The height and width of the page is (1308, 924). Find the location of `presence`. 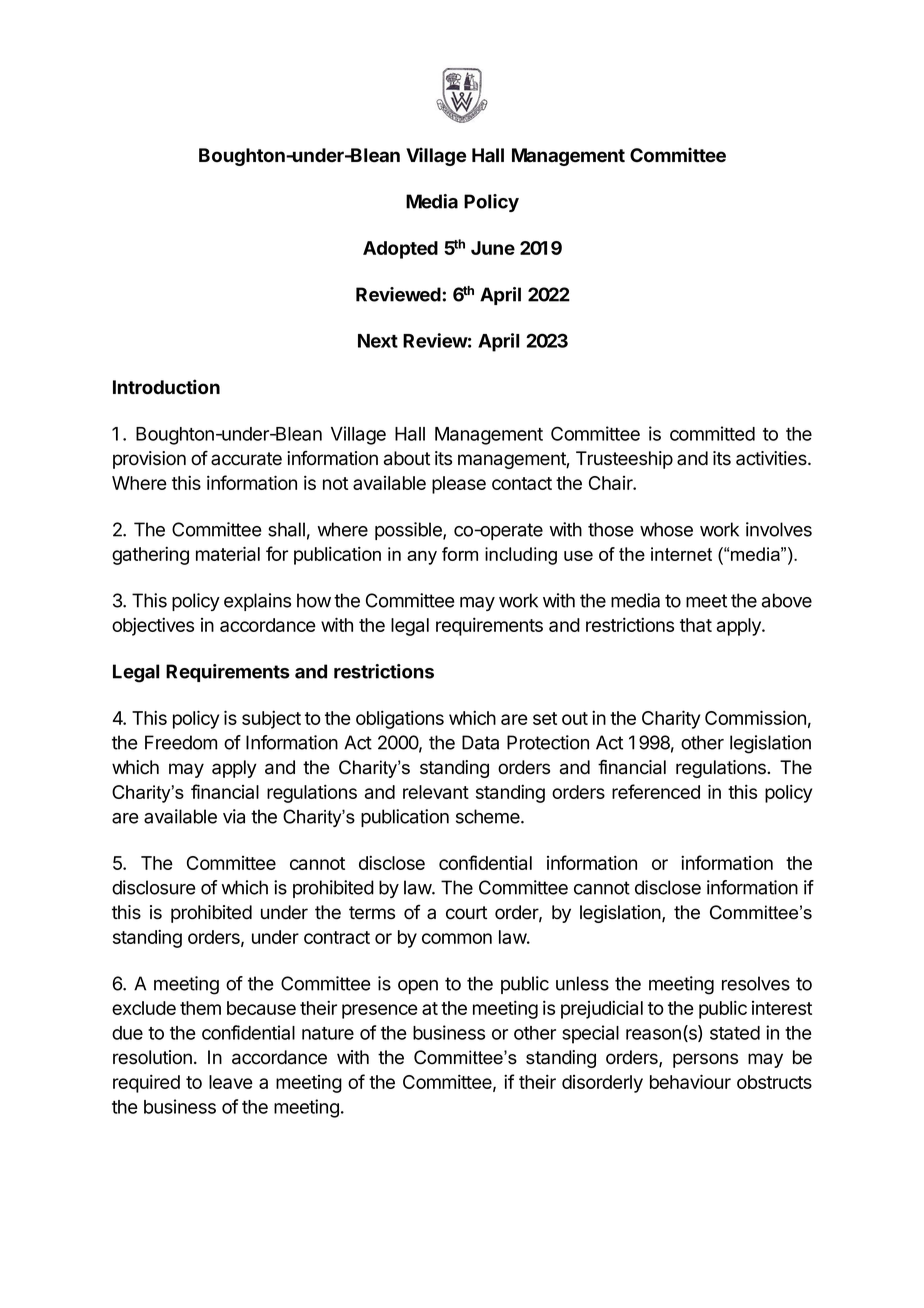

presence is located at coordinates (380, 1011).
